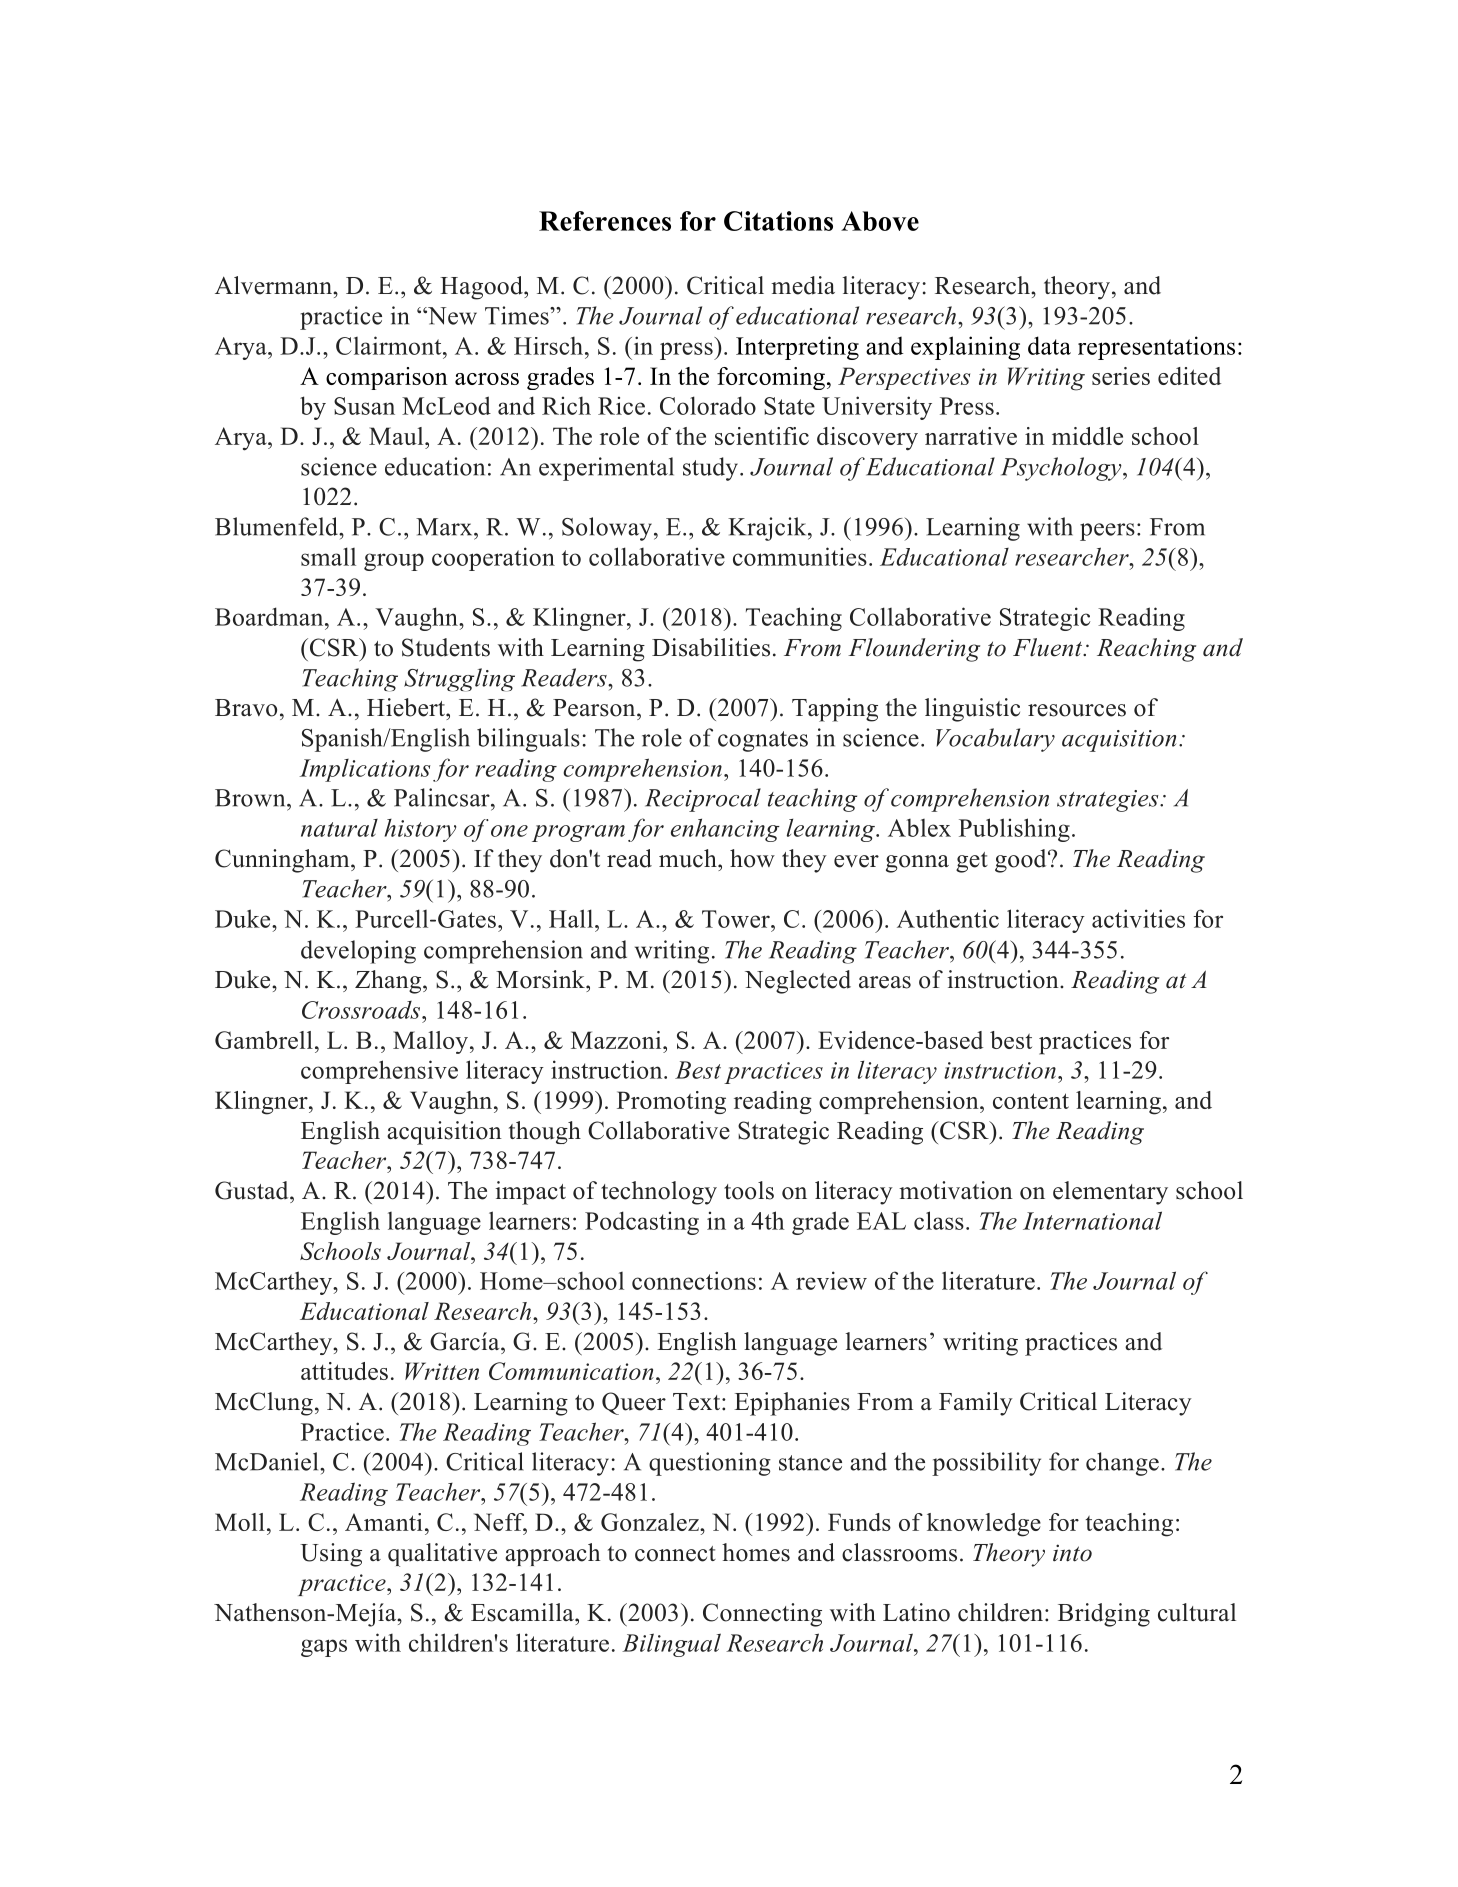 The image size is (1458, 1887). What do you see at coordinates (778, 221) in the document?
I see `Citations` at bounding box center [778, 221].
